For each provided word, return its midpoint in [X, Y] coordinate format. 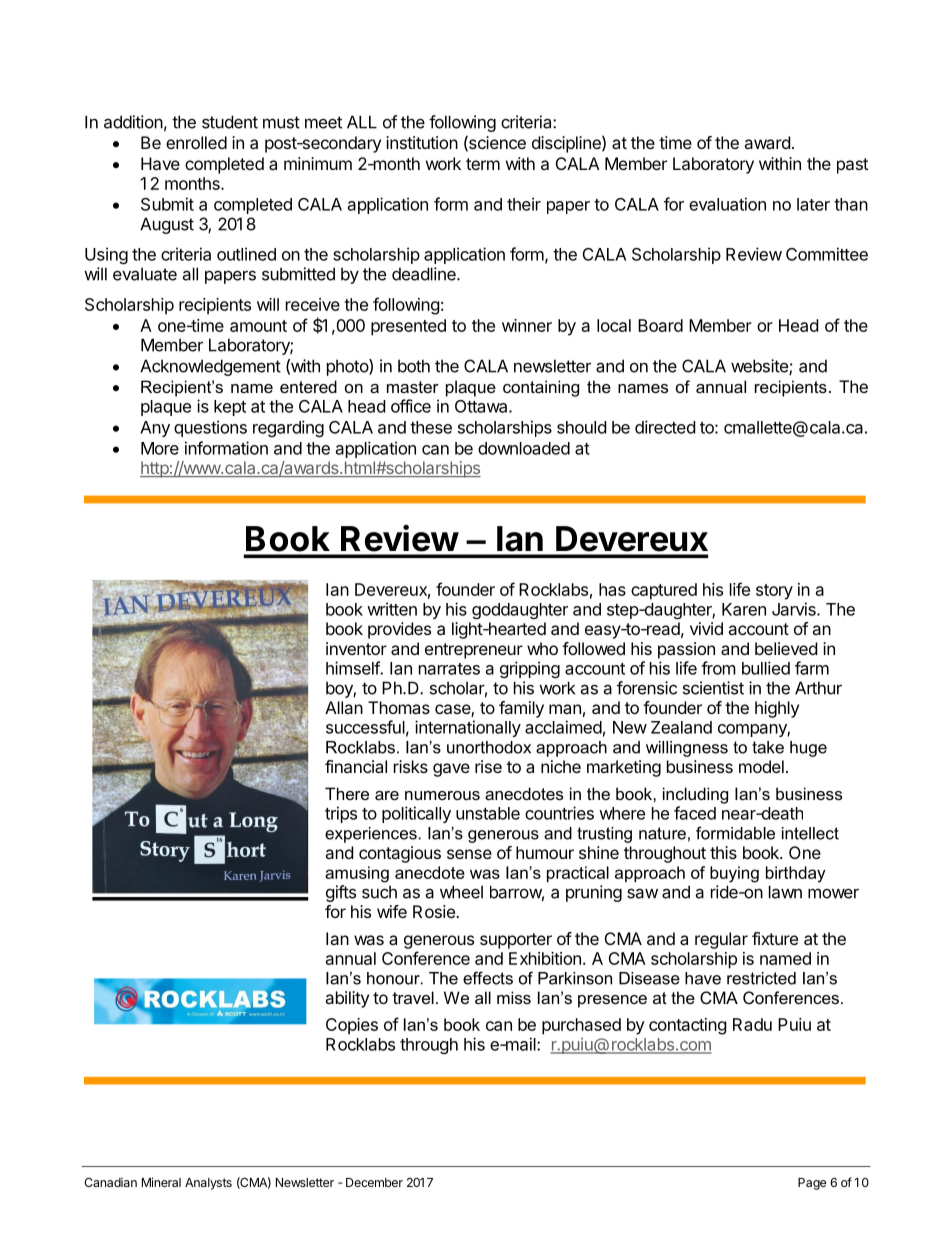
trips [341, 814]
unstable [488, 813]
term [483, 164]
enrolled [196, 142]
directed [665, 427]
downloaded [524, 448]
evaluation [727, 204]
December [374, 1182]
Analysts [208, 1184]
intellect [810, 833]
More [160, 448]
